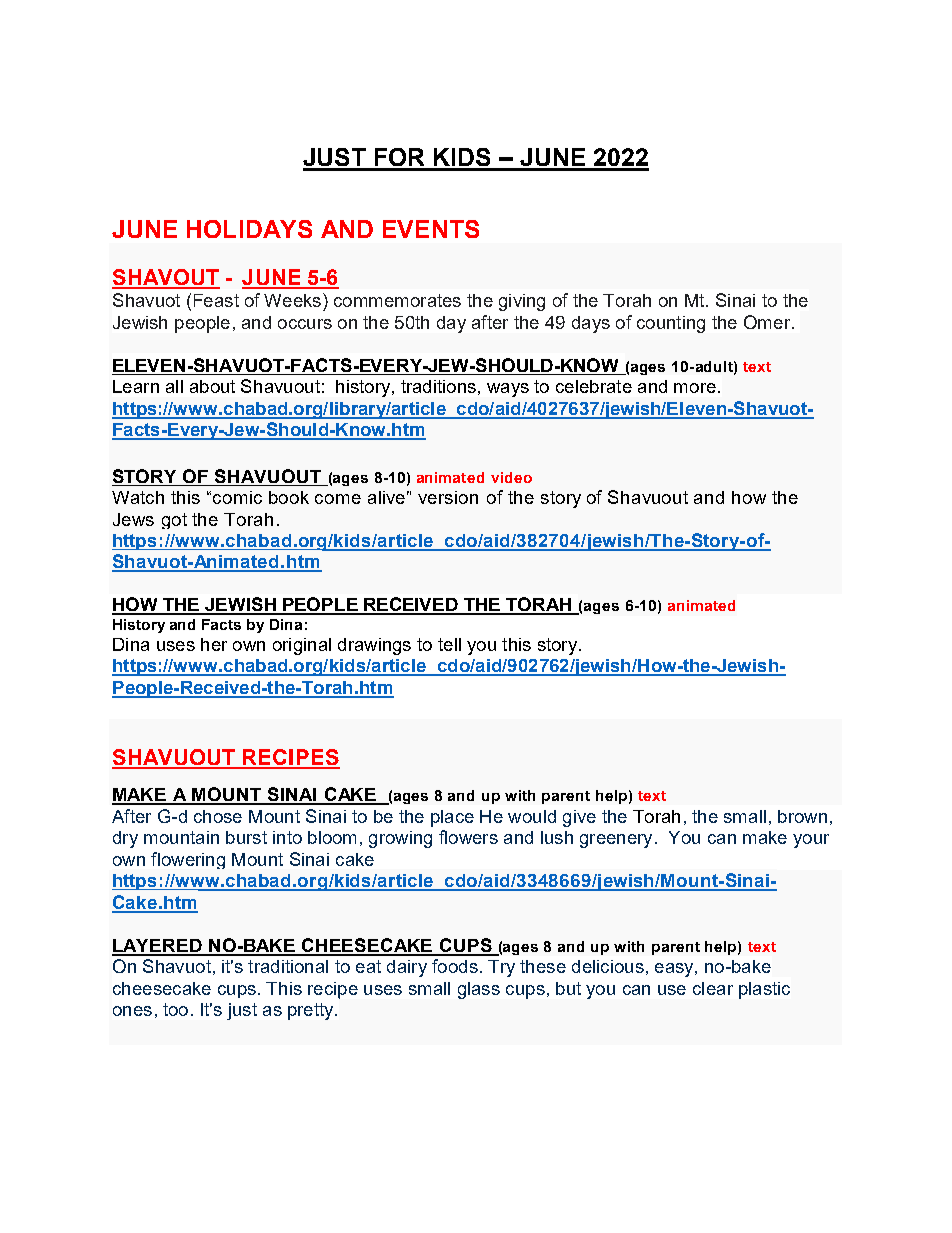 The image size is (952, 1233). Describe the element at coordinates (448, 497) in the document. I see `version` at that location.
